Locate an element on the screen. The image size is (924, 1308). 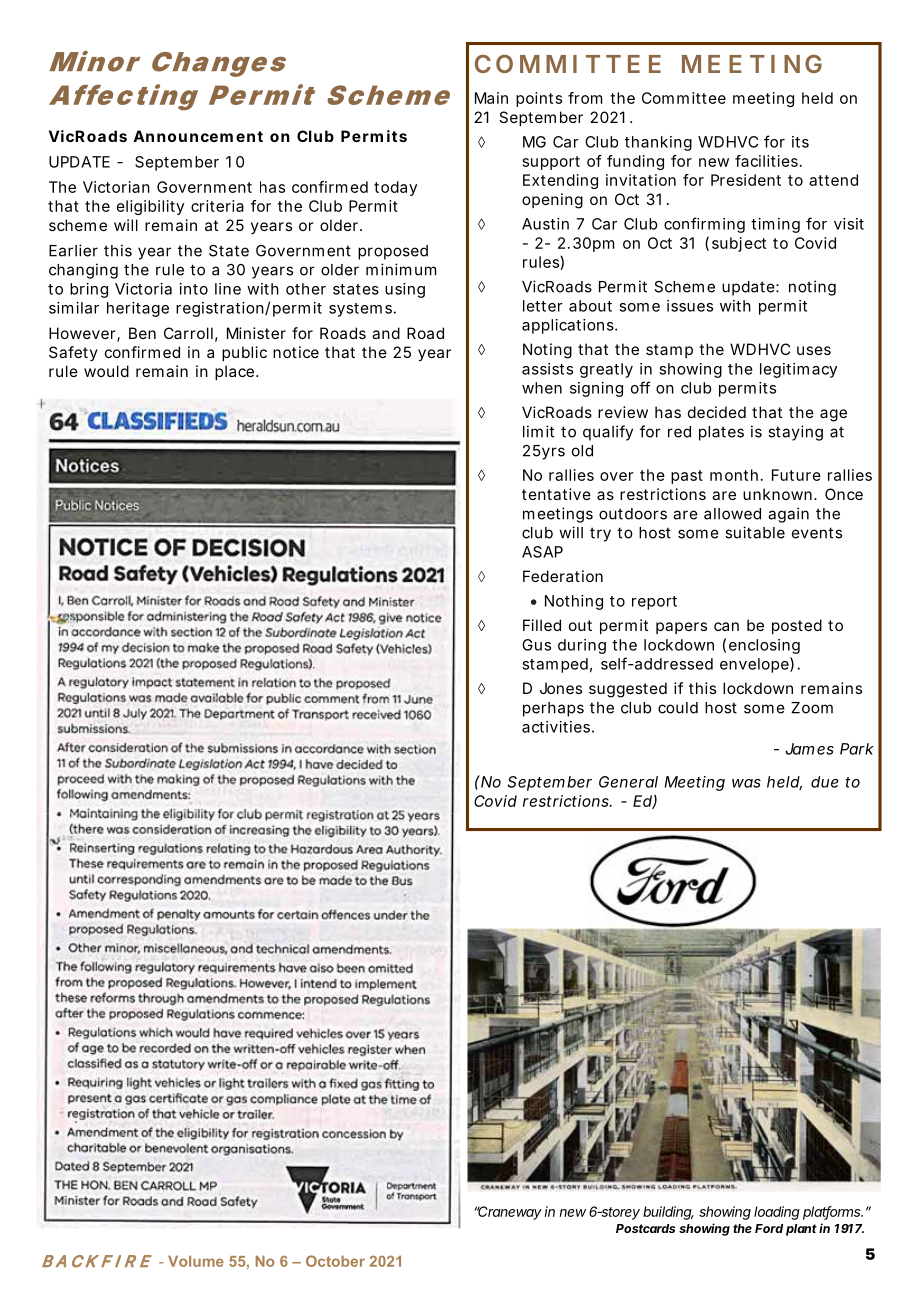
facilities is located at coordinates (766, 161).
